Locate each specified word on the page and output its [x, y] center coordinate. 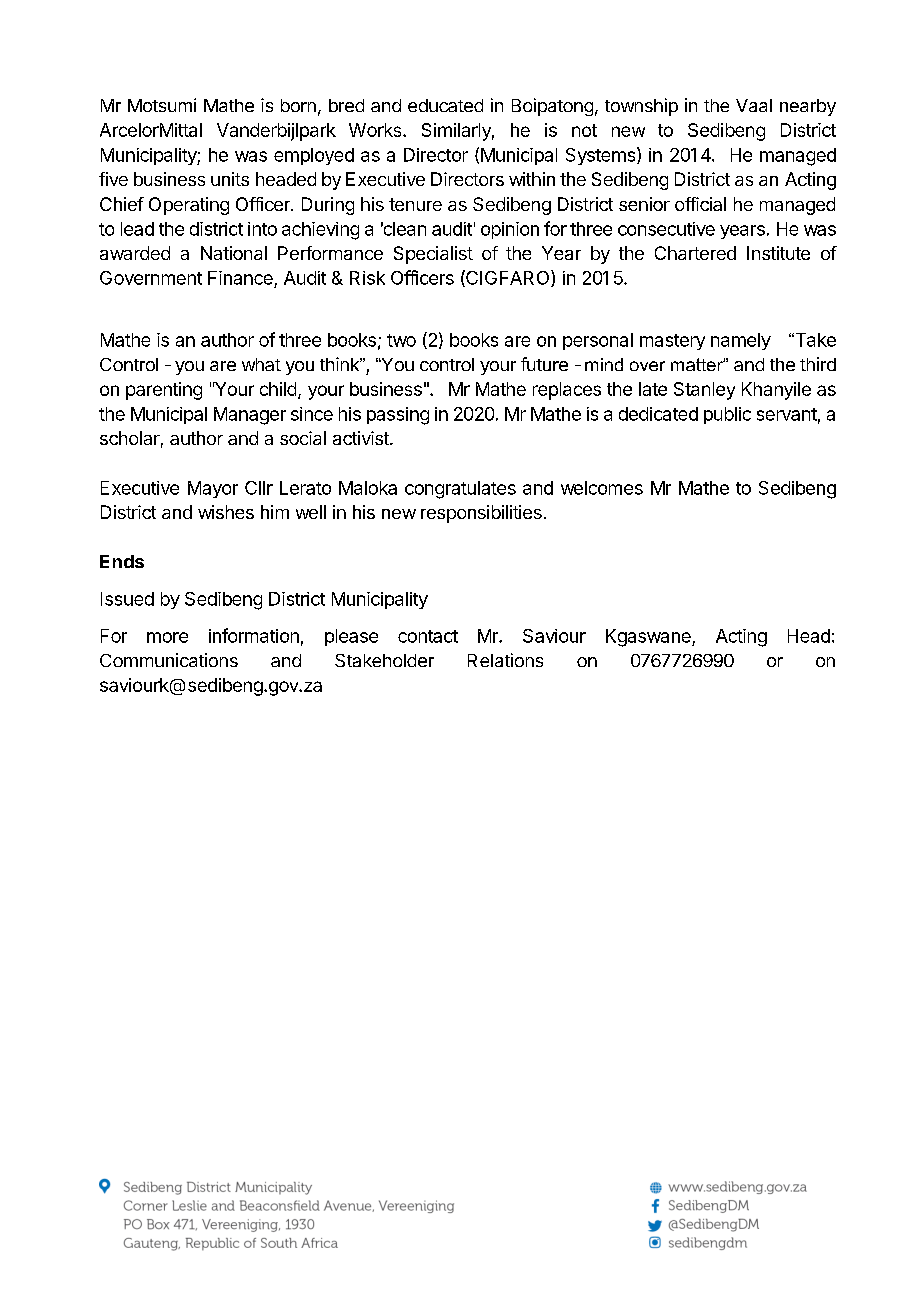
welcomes [602, 488]
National [234, 253]
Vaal [754, 105]
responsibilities [481, 514]
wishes [226, 512]
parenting [164, 391]
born [298, 105]
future [544, 364]
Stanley [704, 391]
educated [445, 105]
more [167, 637]
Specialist [433, 255]
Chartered [695, 253]
